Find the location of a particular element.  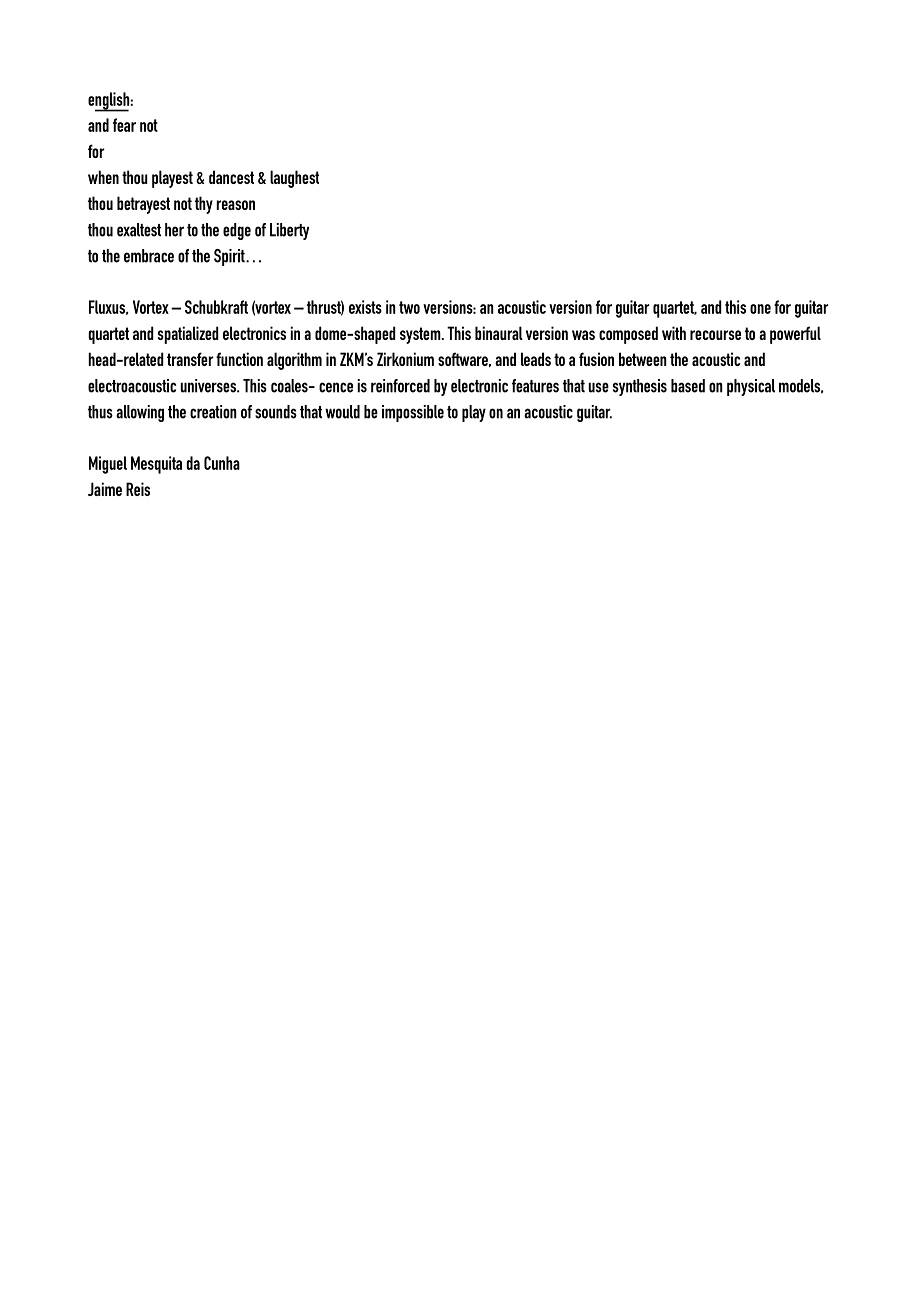

fear is located at coordinates (124, 125).
